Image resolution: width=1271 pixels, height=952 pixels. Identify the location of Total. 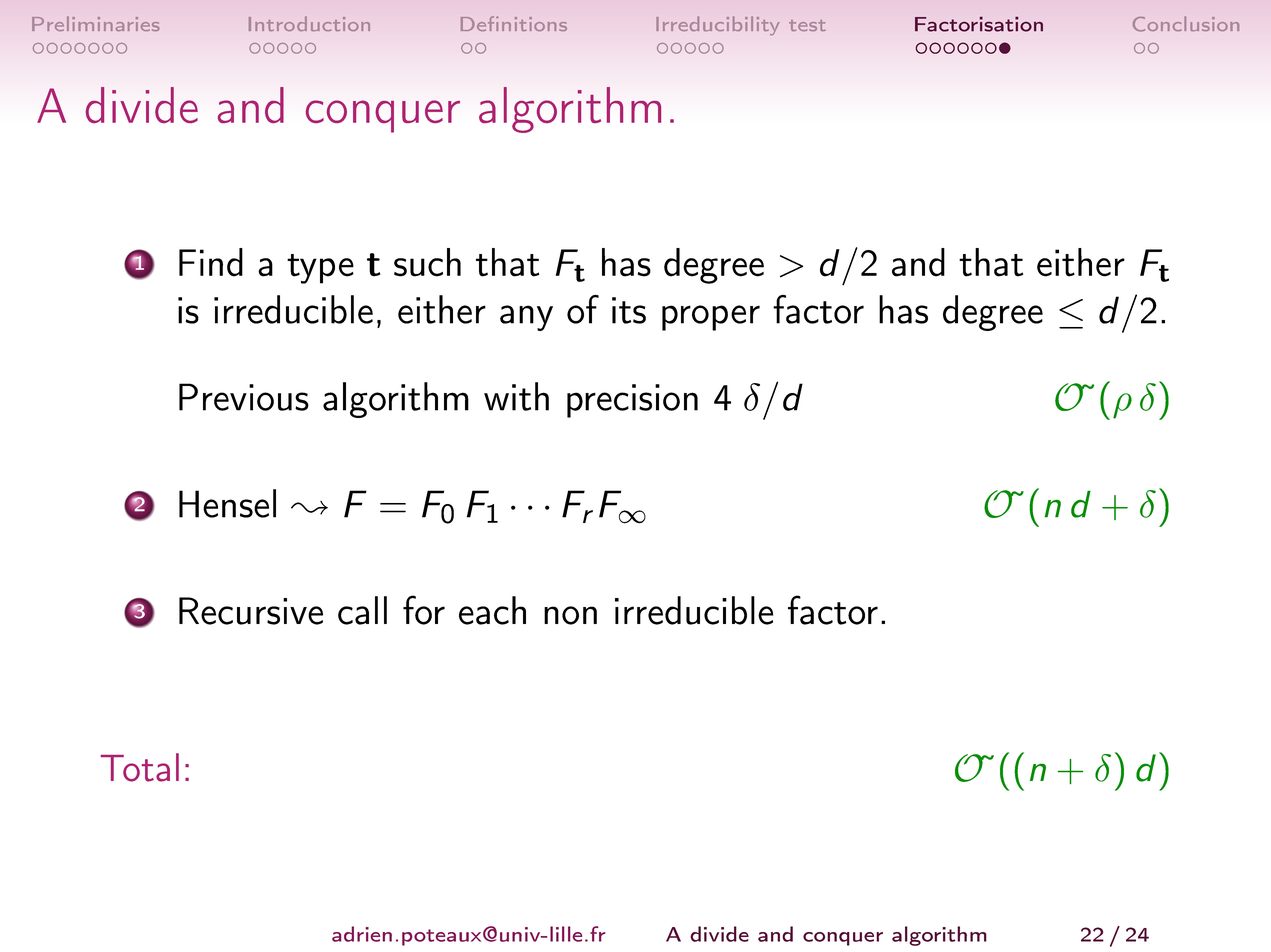
(140, 767).
